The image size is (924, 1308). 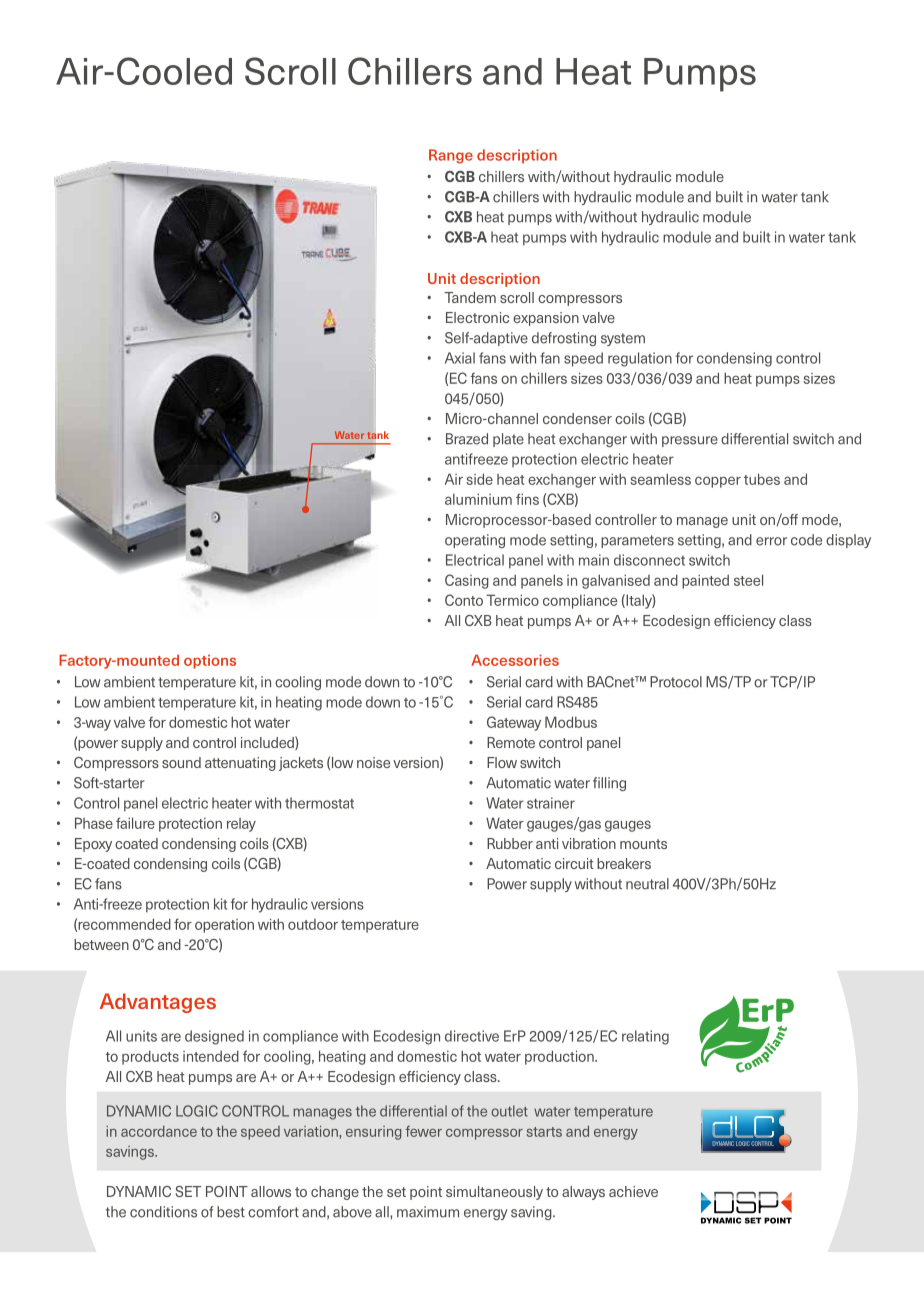 I want to click on system, so click(x=623, y=339).
